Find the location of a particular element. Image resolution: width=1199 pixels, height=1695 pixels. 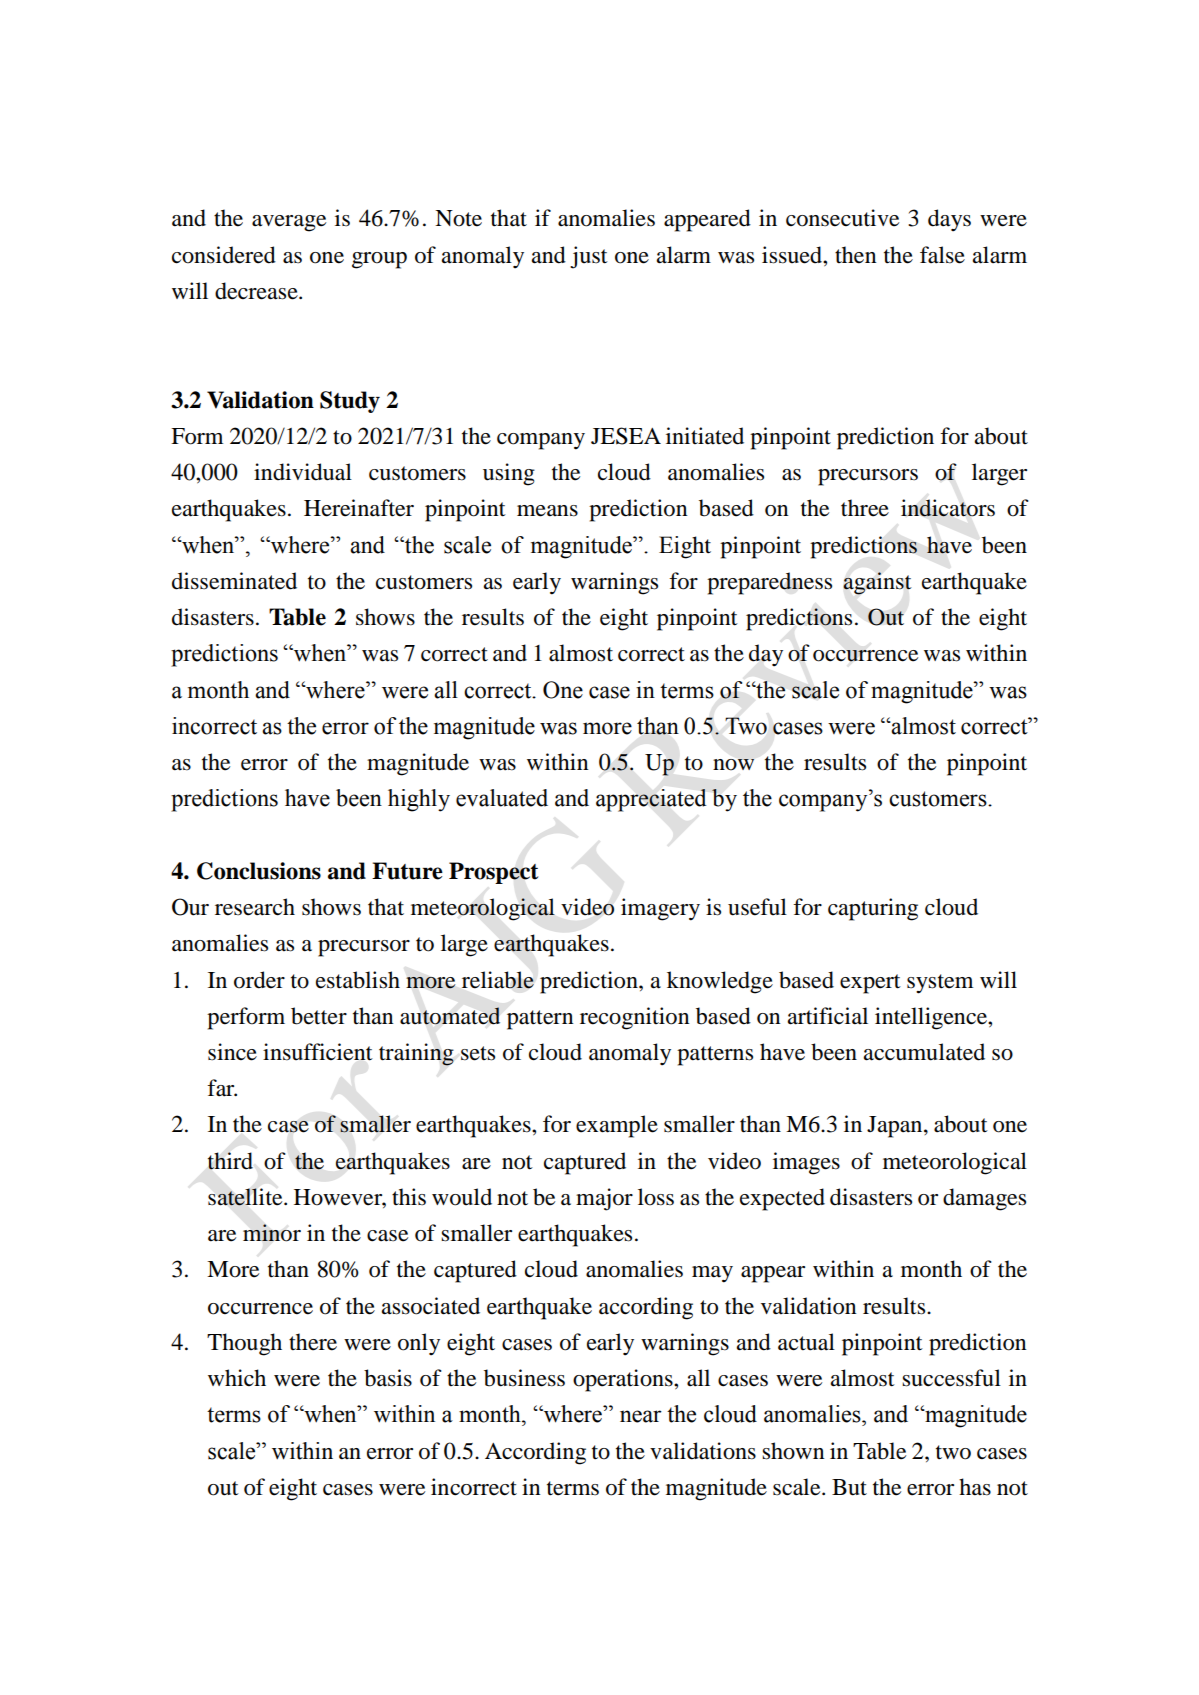

capturing is located at coordinates (873, 909).
